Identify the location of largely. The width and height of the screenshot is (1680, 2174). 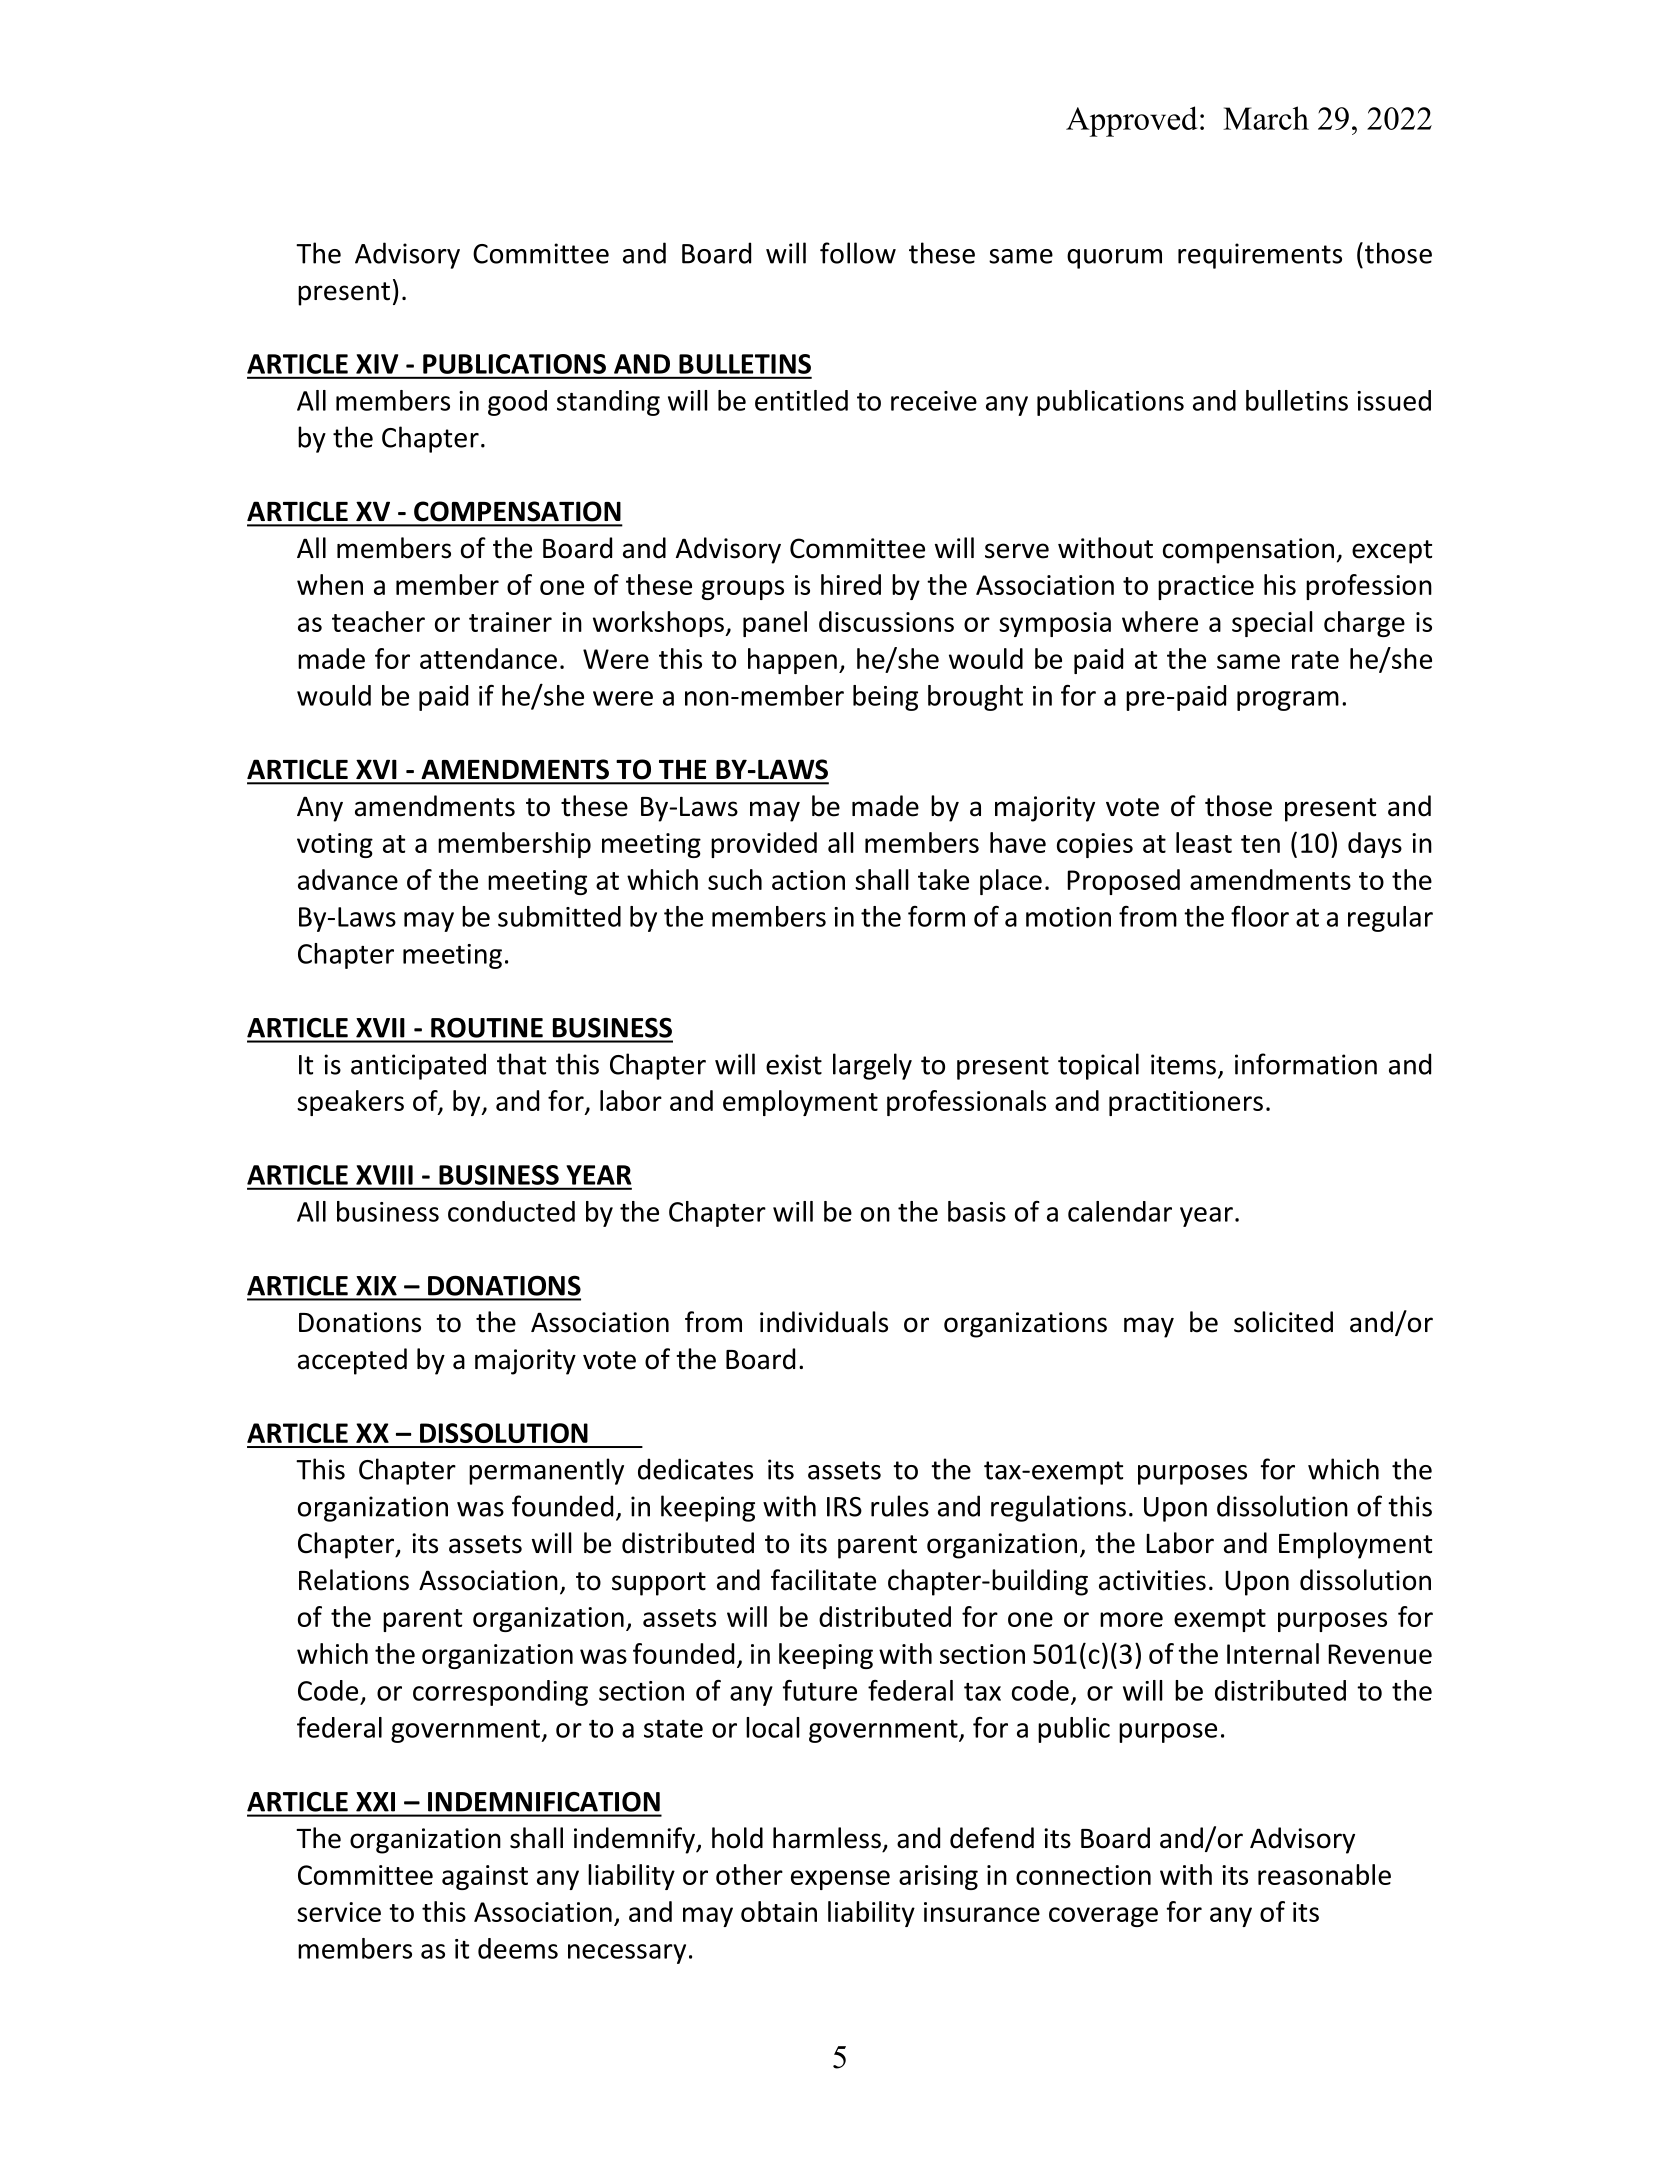
(872, 1066).
